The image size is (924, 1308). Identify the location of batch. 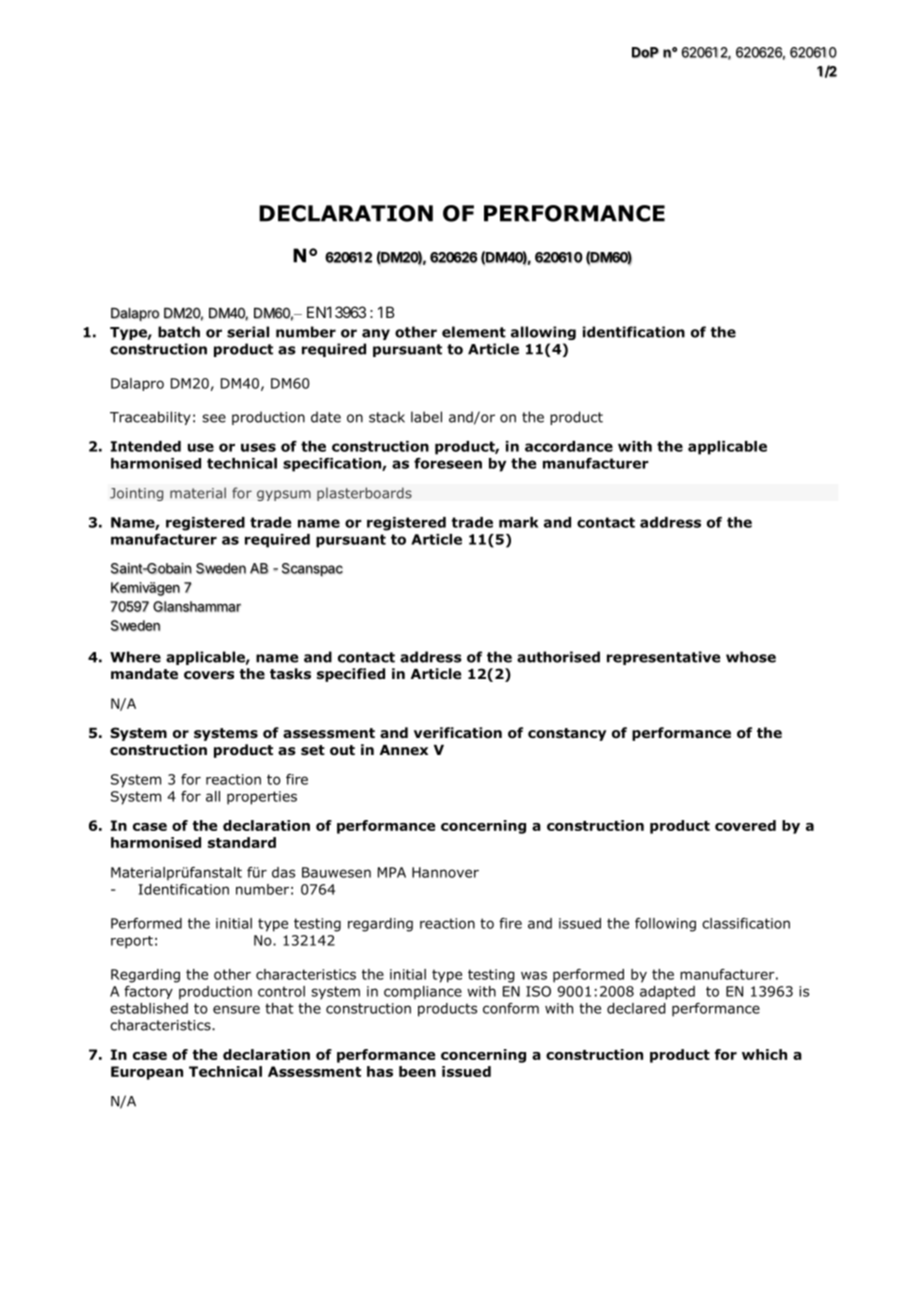
(179, 332).
